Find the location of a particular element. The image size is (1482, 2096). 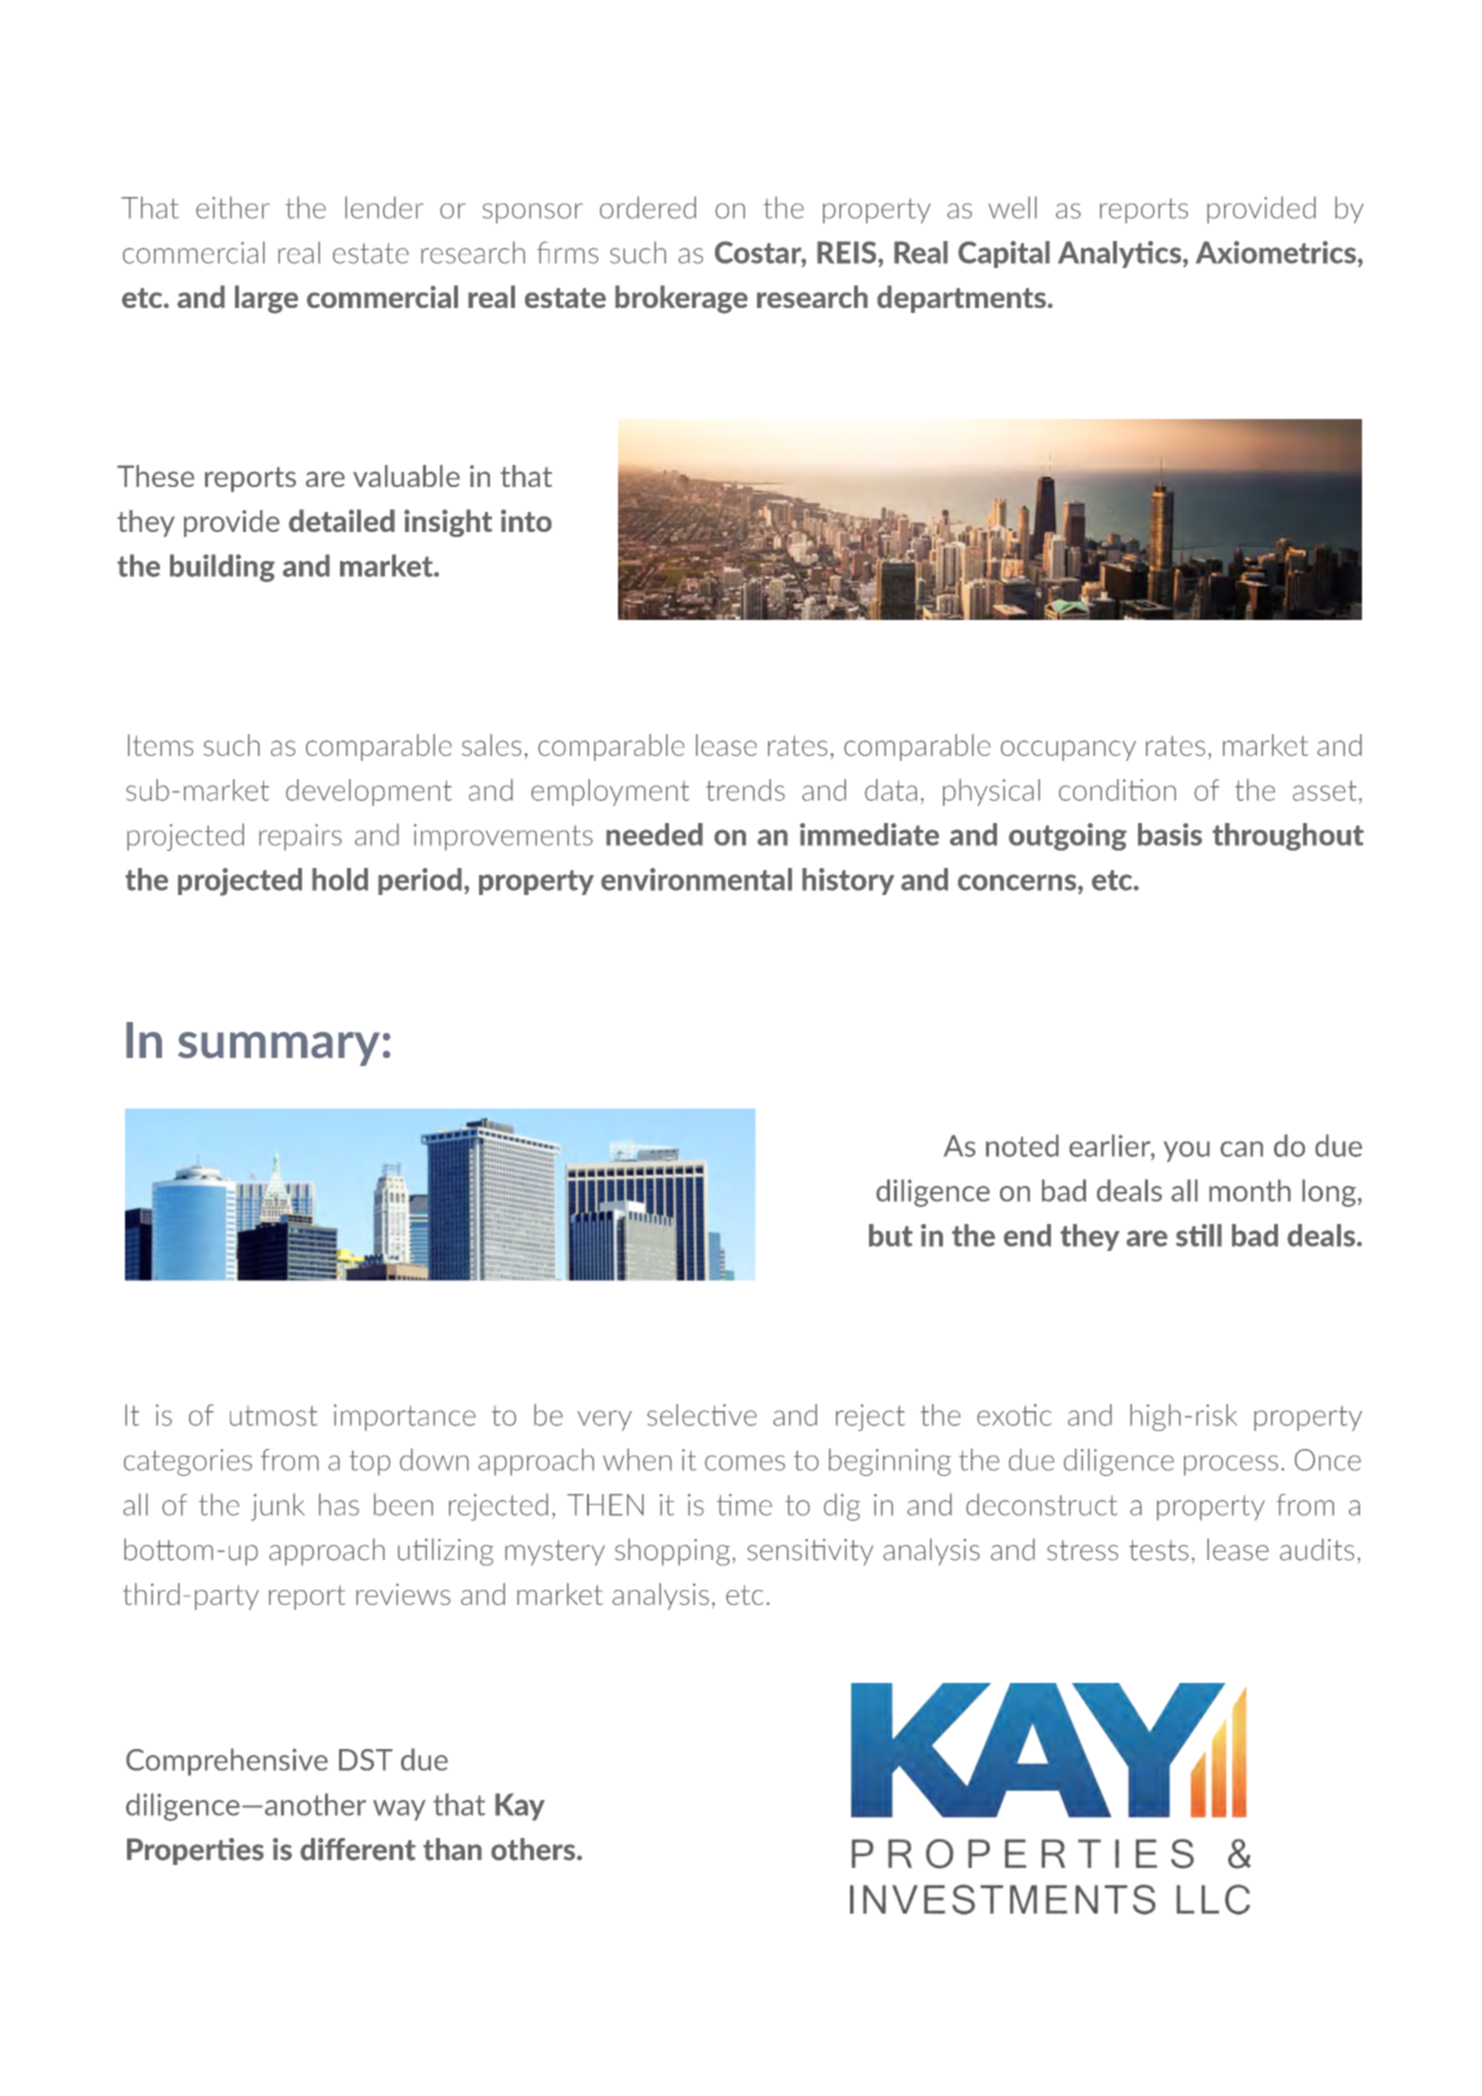

Comprehensive is located at coordinates (227, 1762).
